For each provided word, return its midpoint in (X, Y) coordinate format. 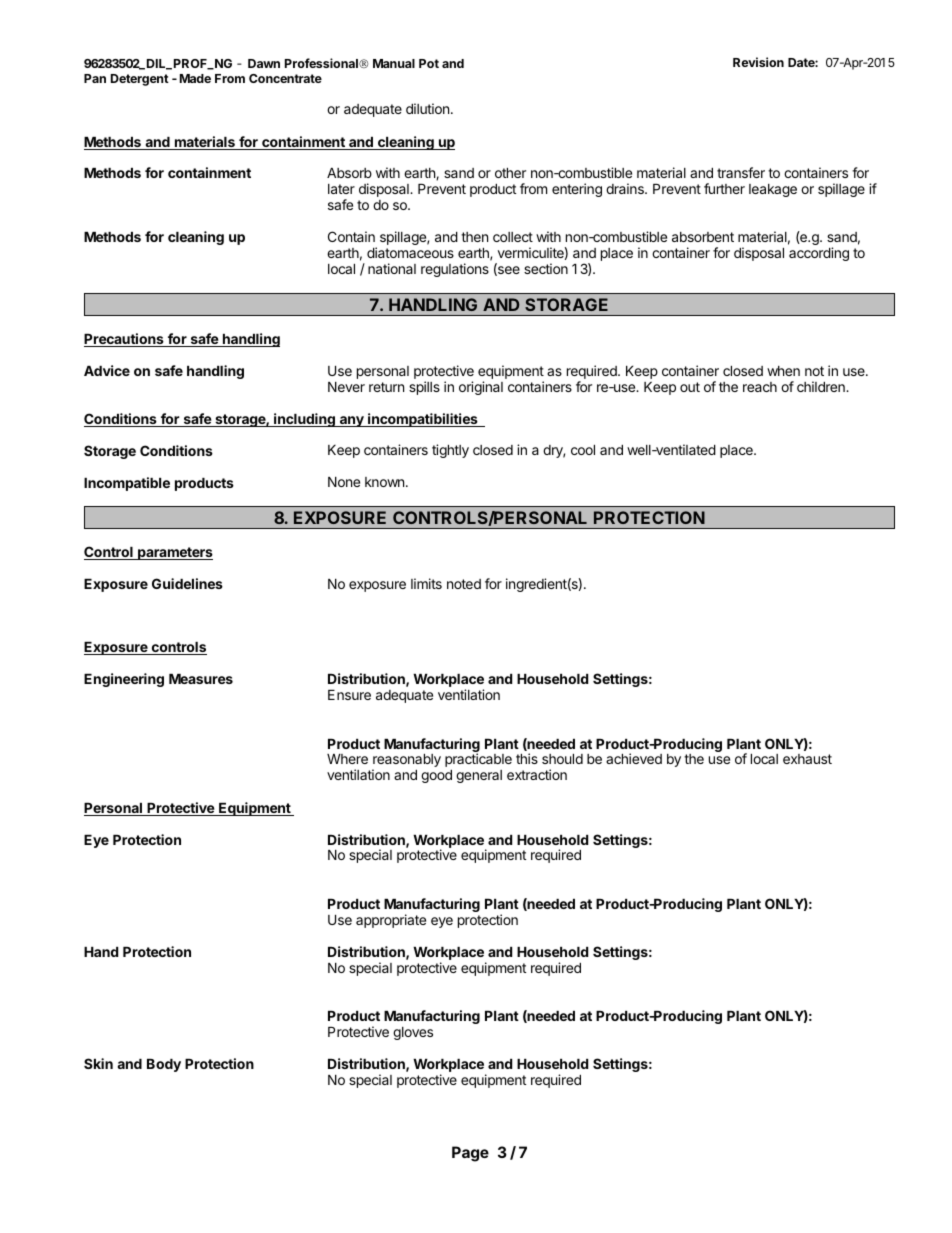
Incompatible (127, 484)
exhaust (807, 759)
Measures (201, 679)
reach (760, 387)
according (819, 254)
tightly (450, 451)
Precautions (125, 340)
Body (164, 1065)
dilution (429, 108)
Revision (758, 62)
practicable (478, 760)
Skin (98, 1063)
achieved (634, 758)
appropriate (391, 921)
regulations (455, 270)
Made (195, 78)
